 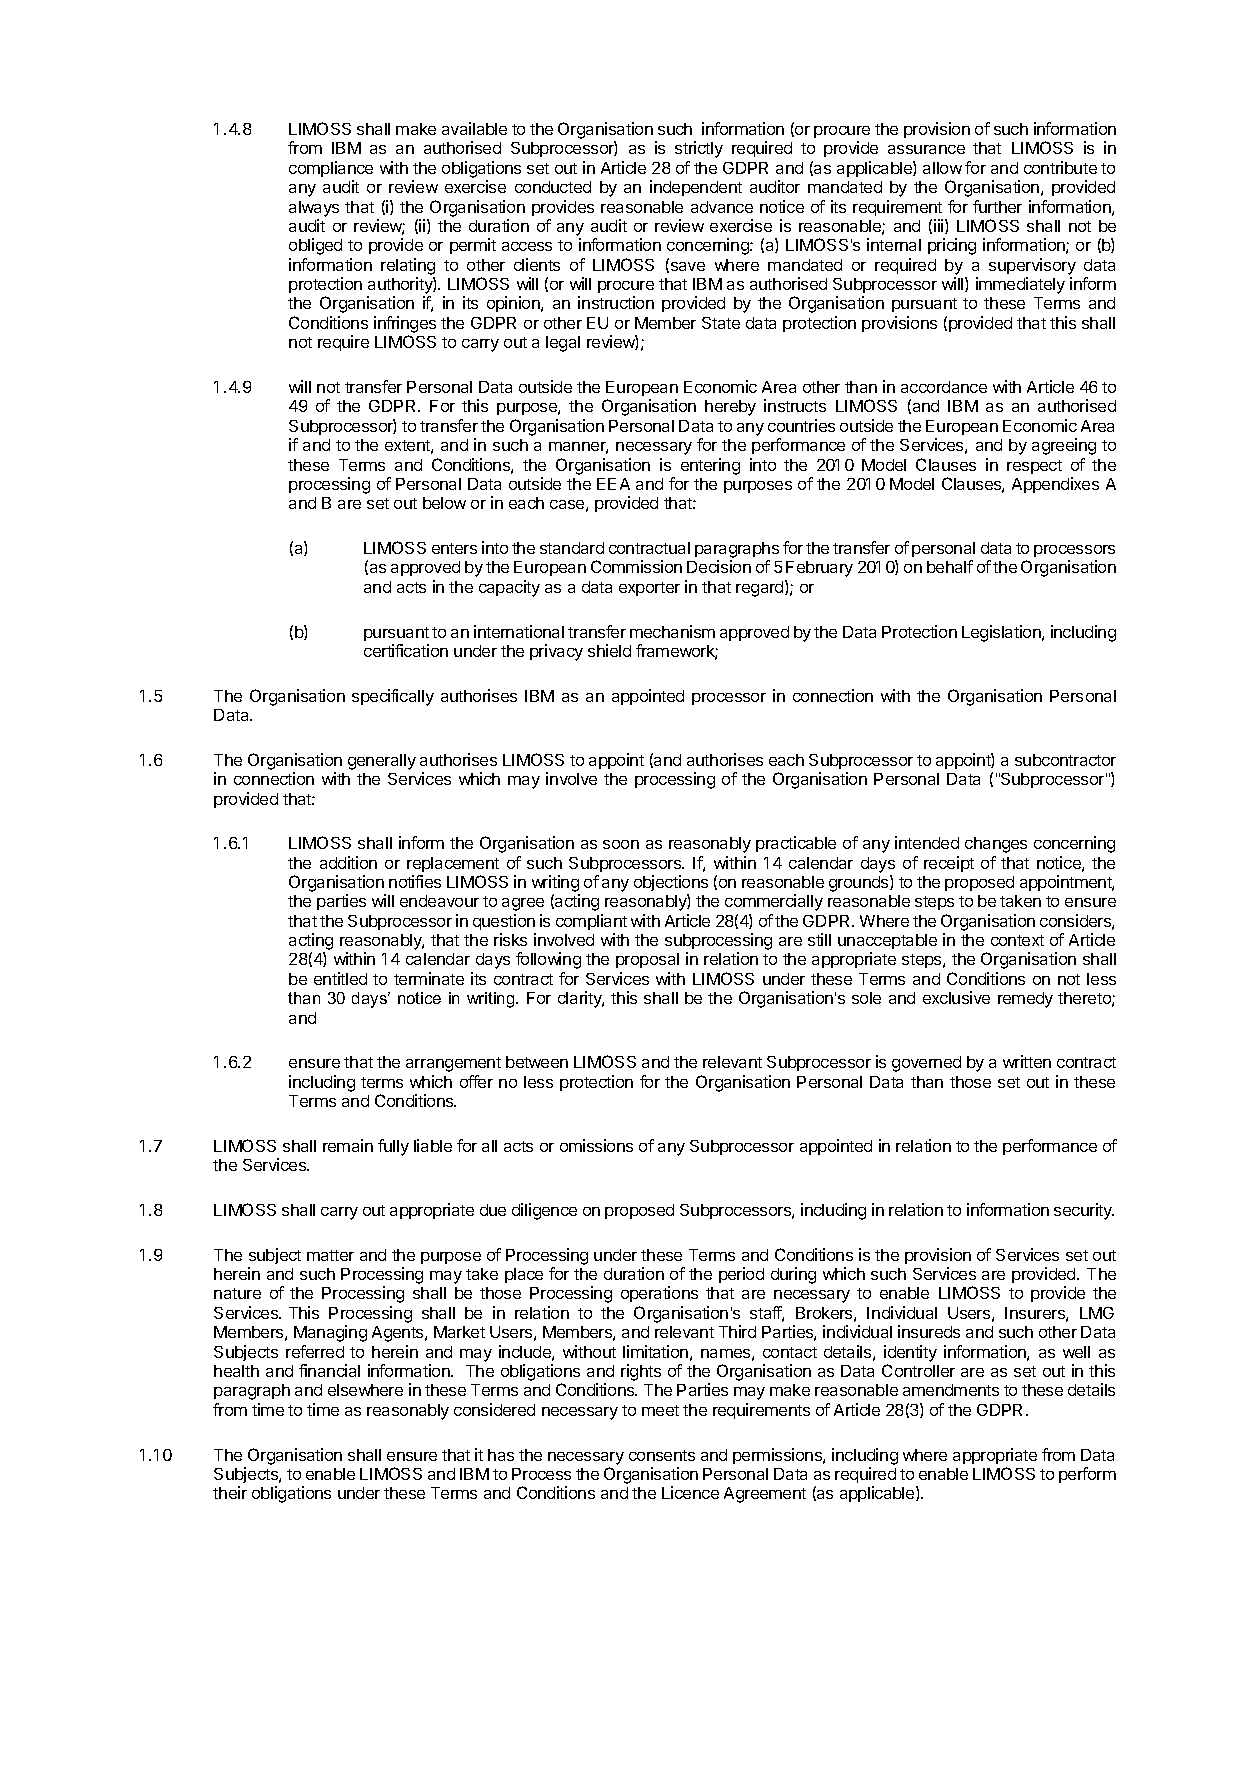 What do you see at coordinates (997, 206) in the page?
I see `further` at bounding box center [997, 206].
